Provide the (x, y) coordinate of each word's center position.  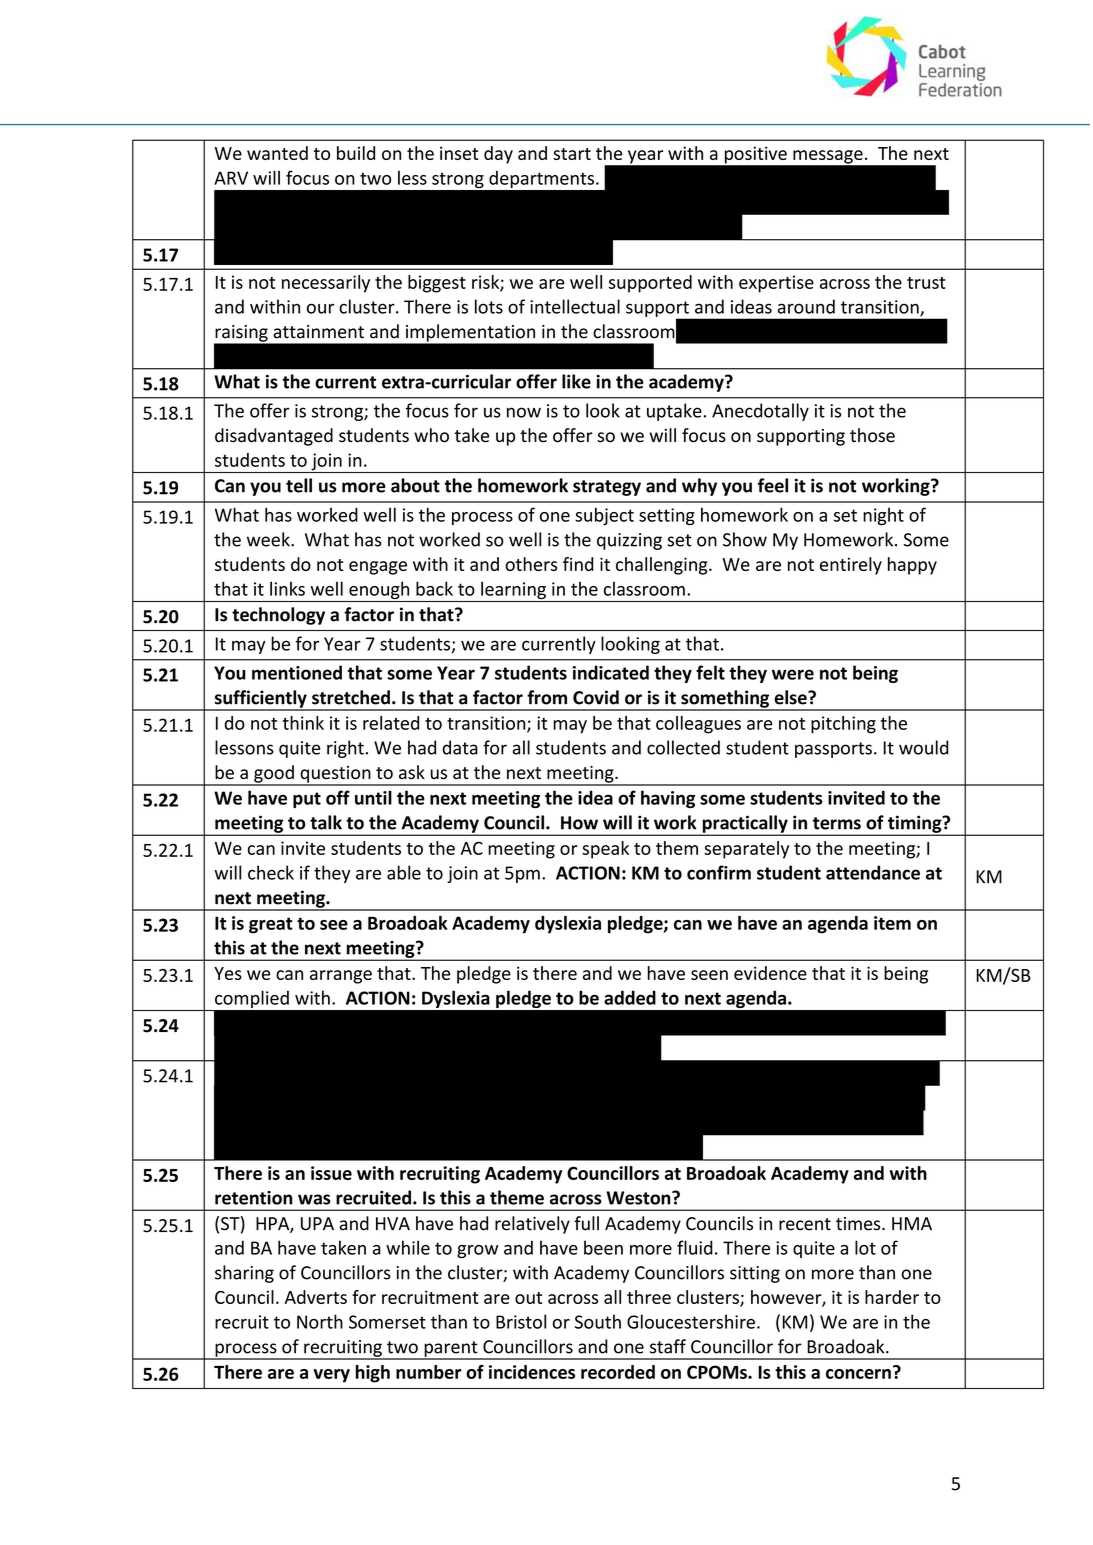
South (598, 1321)
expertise (776, 284)
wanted (277, 153)
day (498, 155)
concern (858, 1374)
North (320, 1321)
